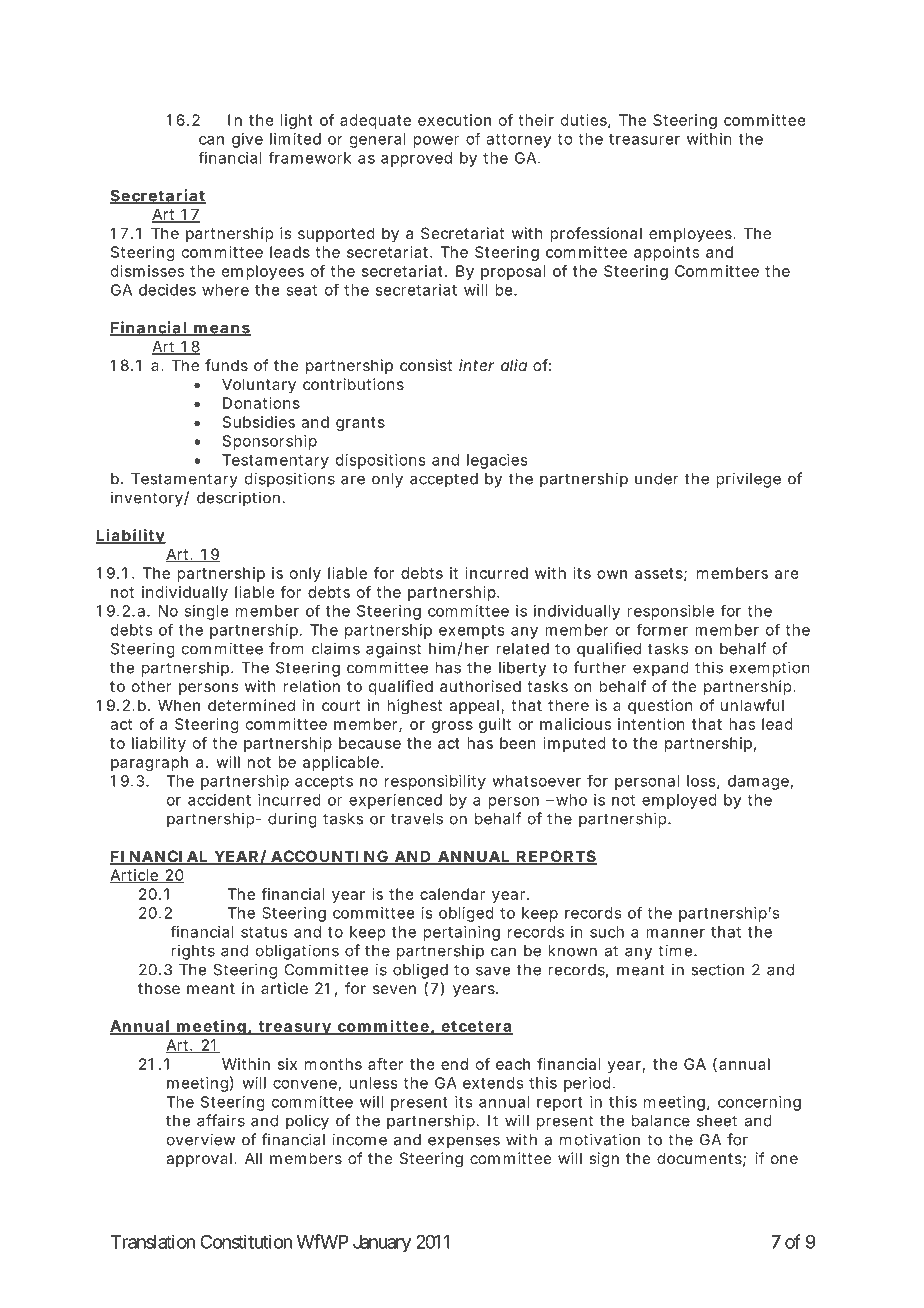 The image size is (924, 1308). What do you see at coordinates (246, 1242) in the screenshot?
I see `Constitution` at bounding box center [246, 1242].
